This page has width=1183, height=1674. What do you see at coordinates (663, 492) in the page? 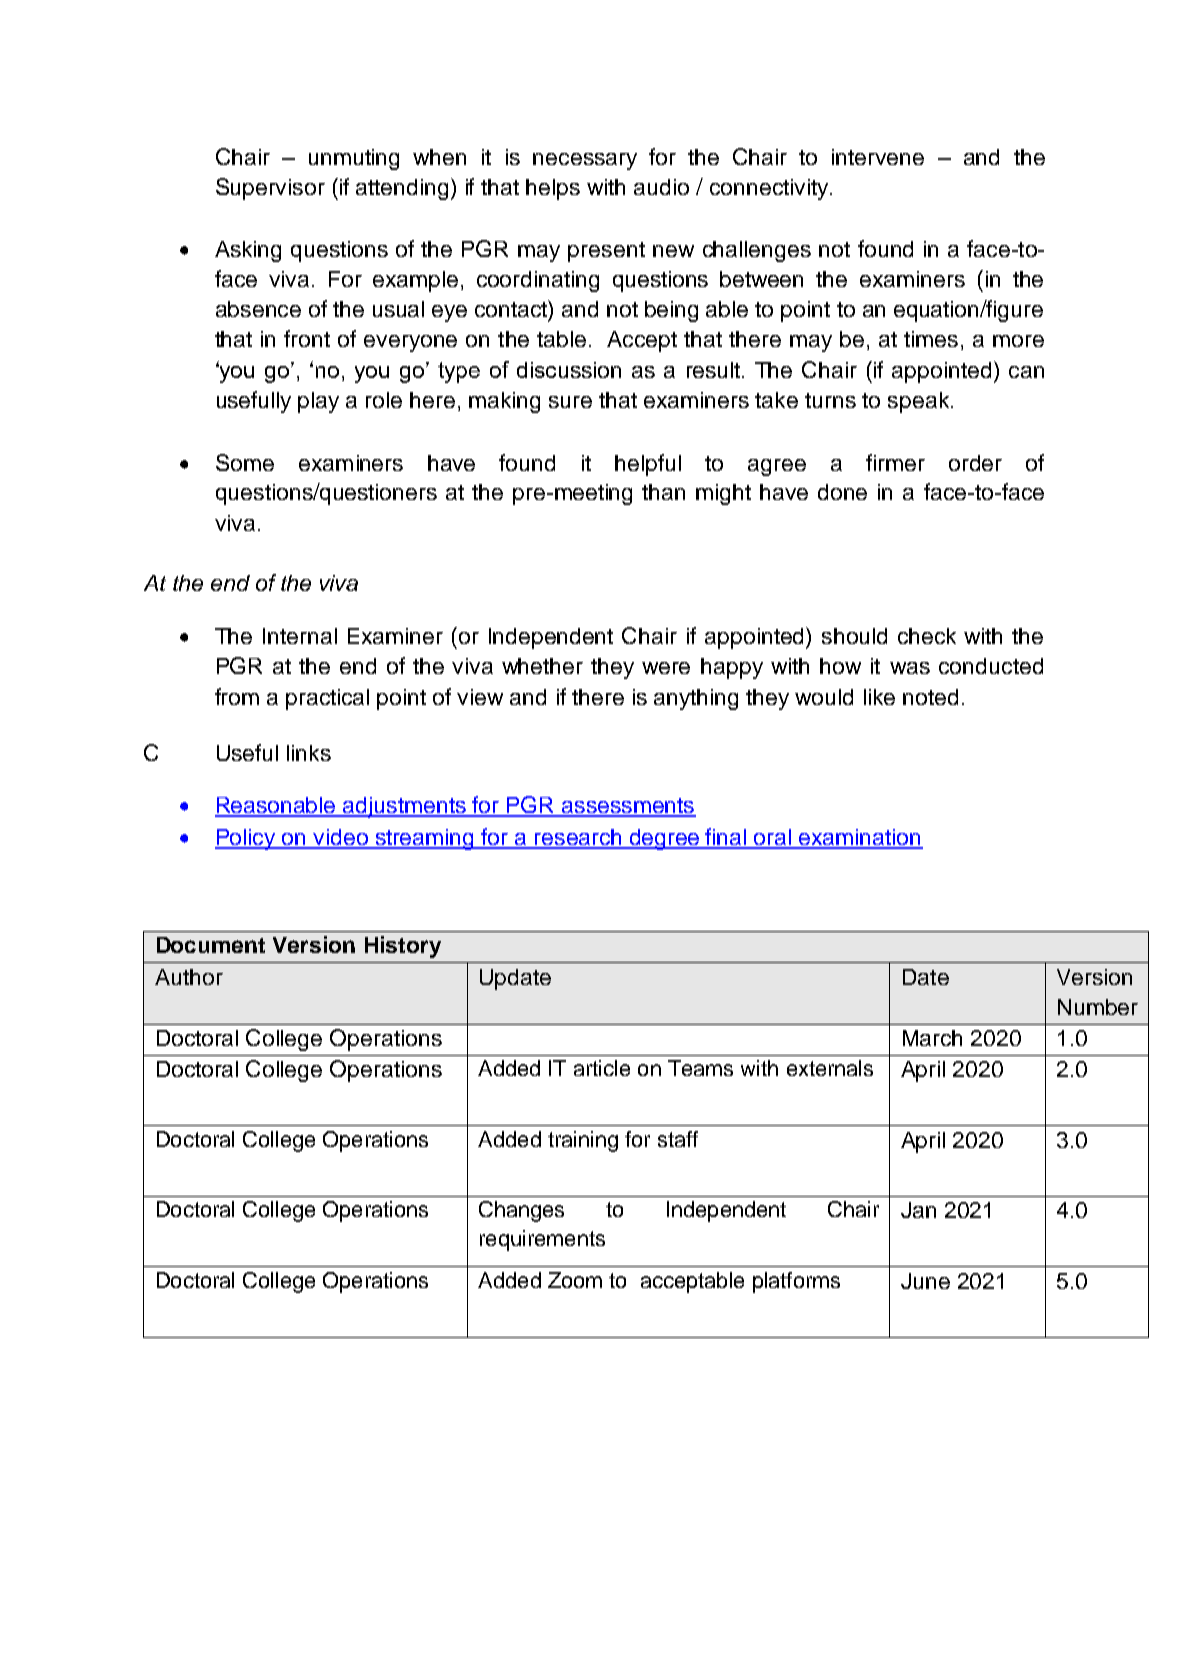
I see `than` at bounding box center [663, 492].
